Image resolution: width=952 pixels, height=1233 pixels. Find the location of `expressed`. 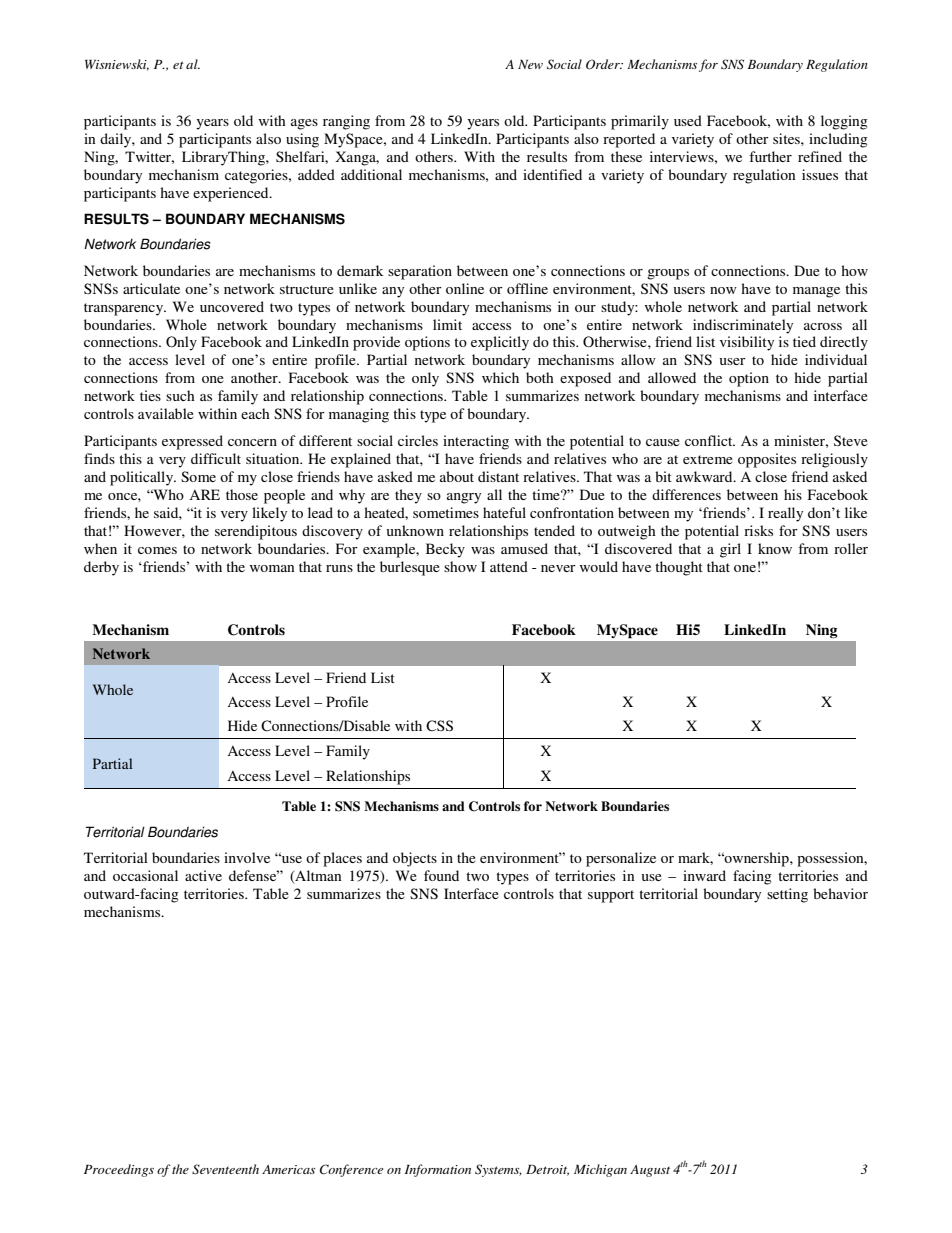

expressed is located at coordinates (192, 442).
